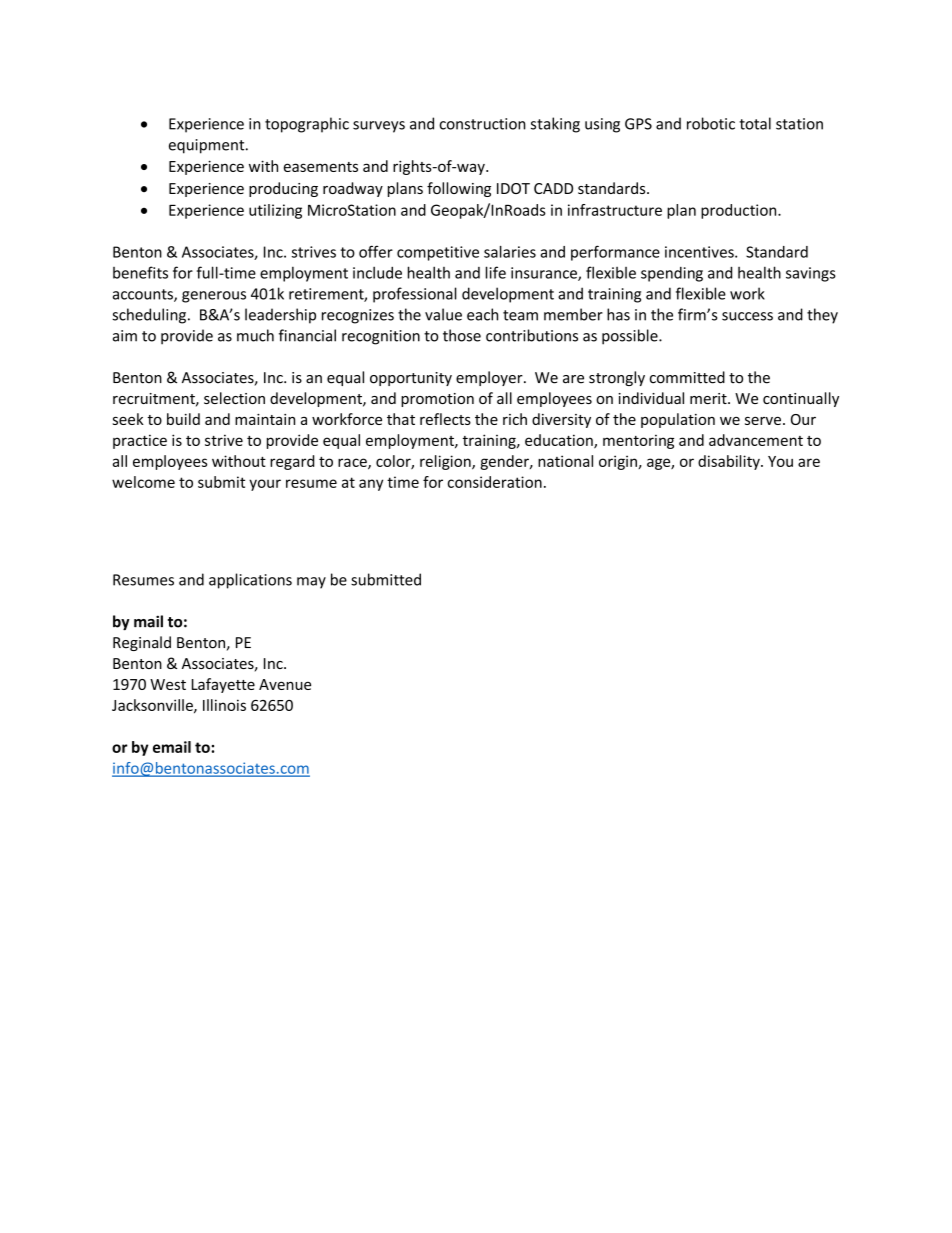 Image resolution: width=952 pixels, height=1233 pixels. Describe the element at coordinates (482, 124) in the document. I see `construction` at that location.
